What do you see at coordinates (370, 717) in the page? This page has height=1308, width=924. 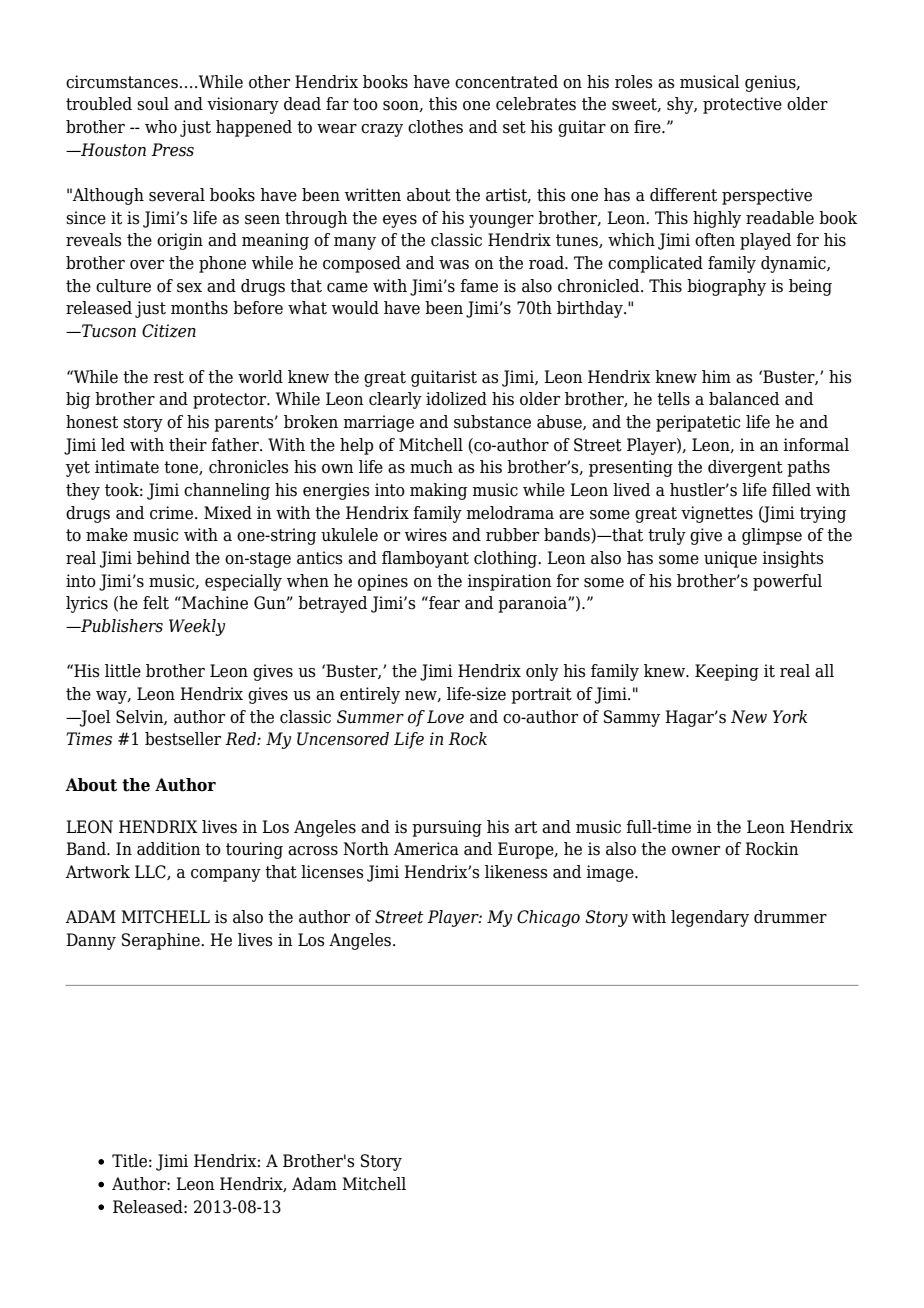 I see `Summer` at bounding box center [370, 717].
